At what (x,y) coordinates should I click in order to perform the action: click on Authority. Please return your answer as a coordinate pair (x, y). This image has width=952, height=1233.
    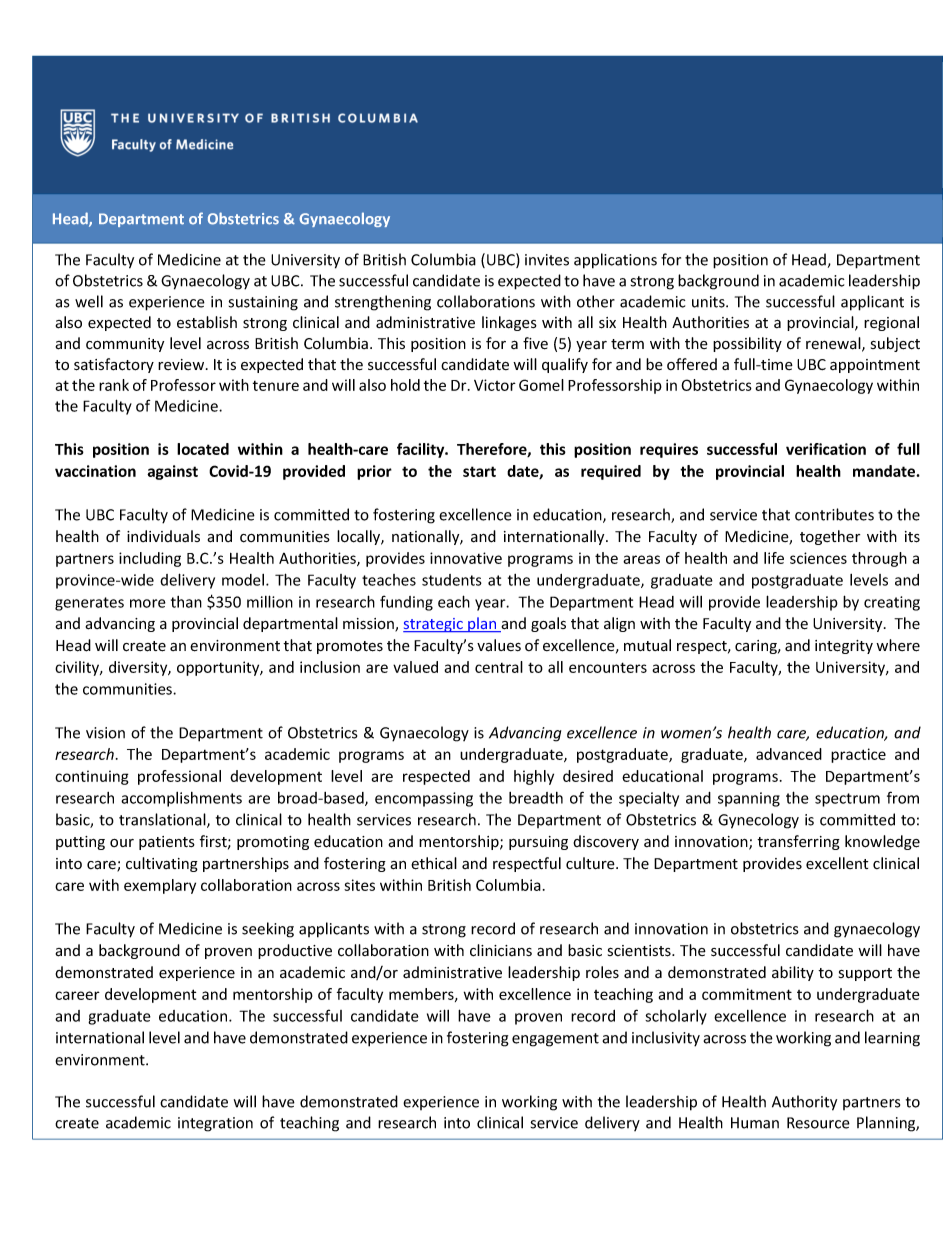
    Looking at the image, I should click on (804, 1103).
